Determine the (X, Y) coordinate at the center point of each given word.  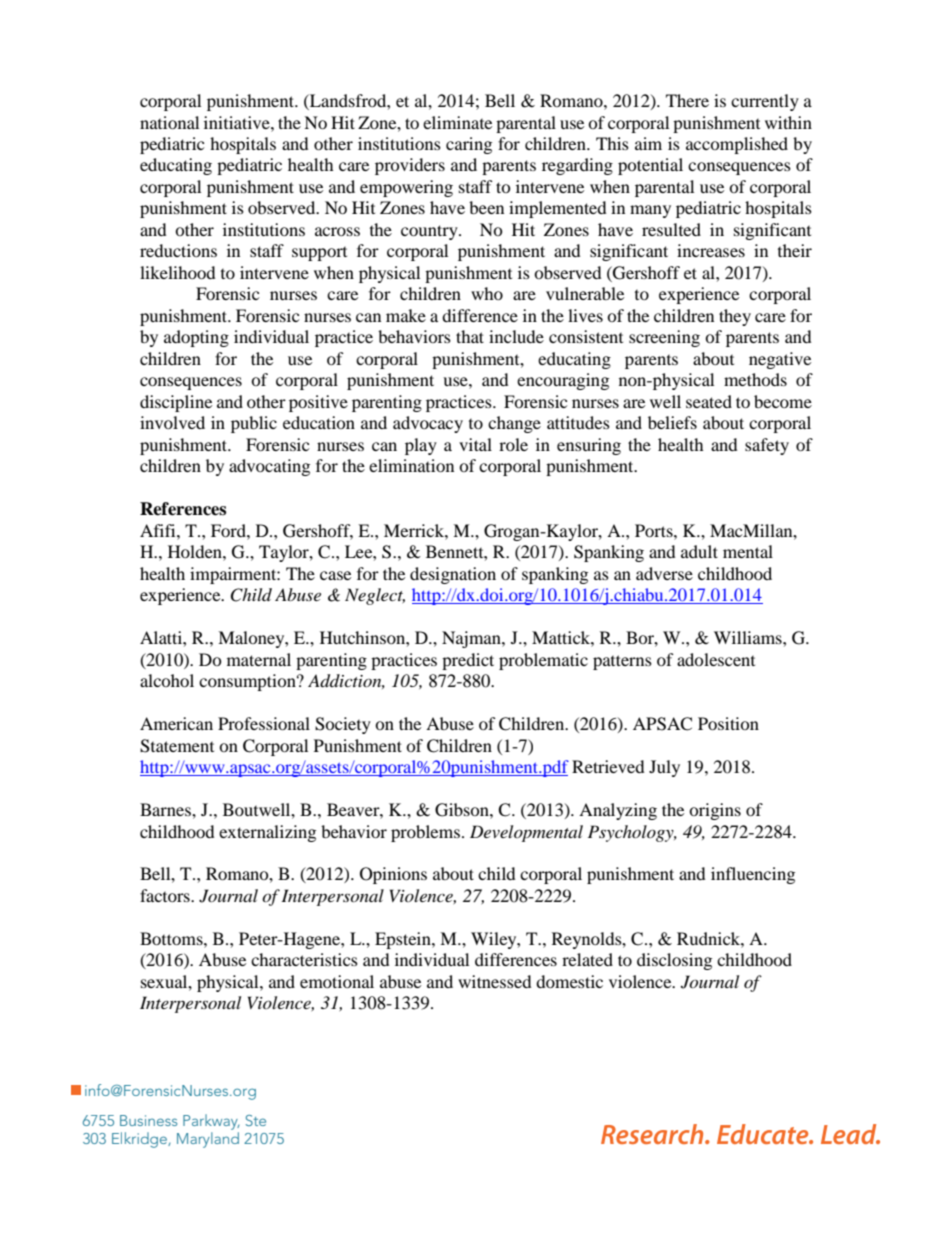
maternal (259, 659)
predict (468, 661)
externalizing (267, 833)
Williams (749, 637)
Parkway (211, 1122)
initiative (238, 122)
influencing (753, 875)
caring (469, 145)
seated (709, 401)
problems (425, 833)
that (470, 336)
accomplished (737, 145)
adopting (196, 338)
